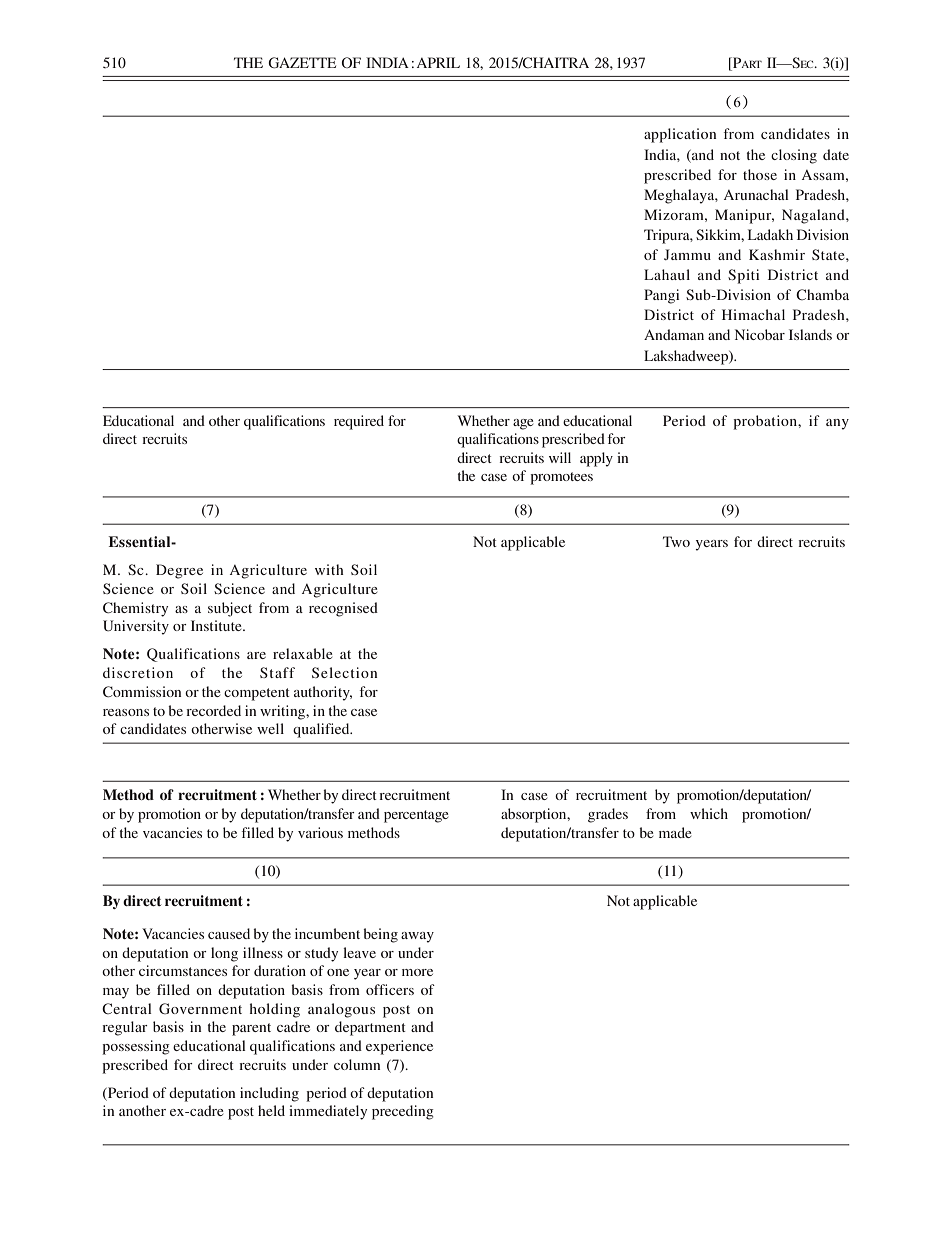  I want to click on percentage, so click(416, 816).
